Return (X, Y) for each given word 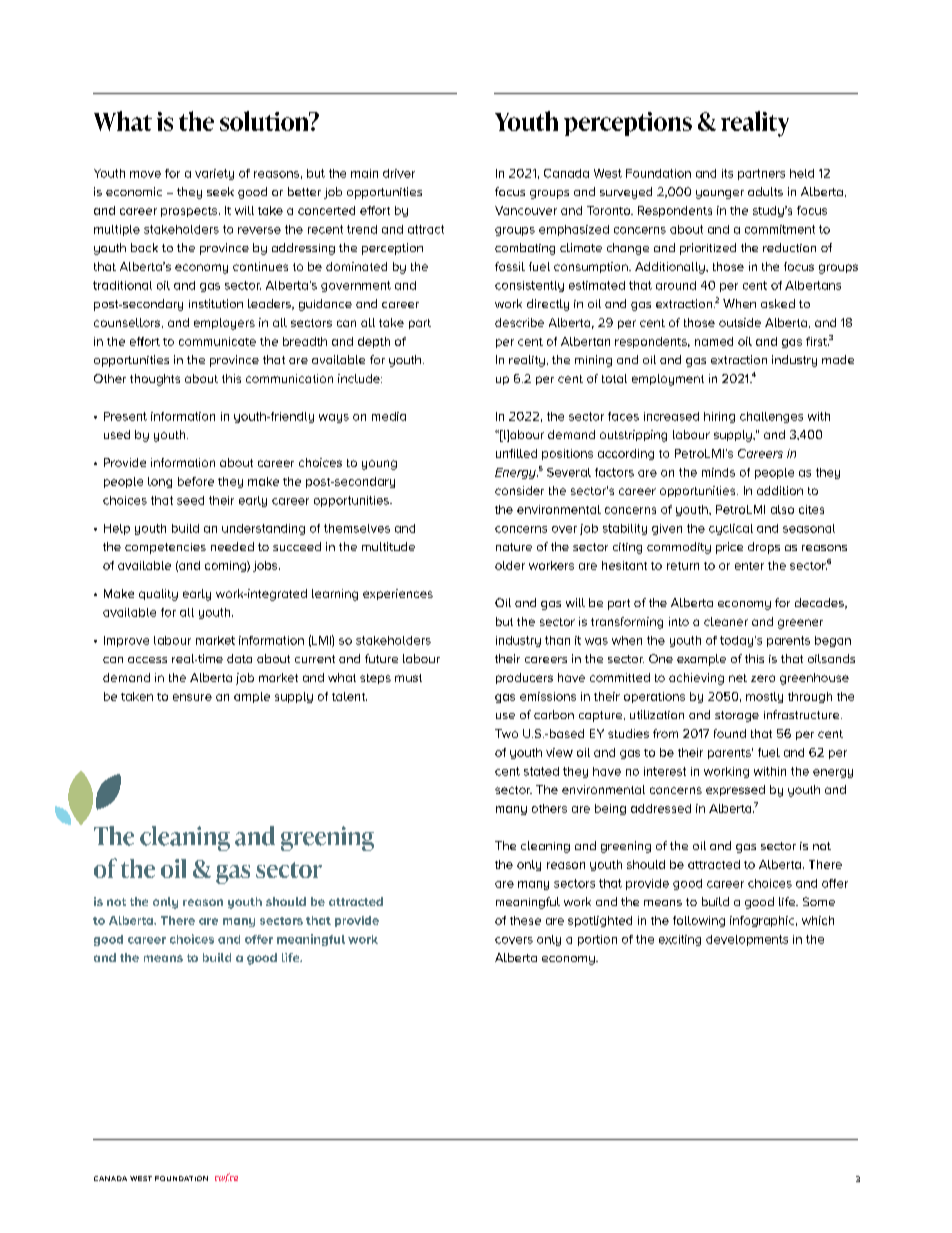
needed (232, 546)
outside (740, 322)
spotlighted (600, 921)
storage (737, 716)
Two (506, 733)
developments (747, 940)
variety (214, 174)
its (727, 173)
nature (514, 547)
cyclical (731, 529)
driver (399, 173)
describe (519, 322)
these (525, 920)
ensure (192, 697)
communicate (217, 341)
